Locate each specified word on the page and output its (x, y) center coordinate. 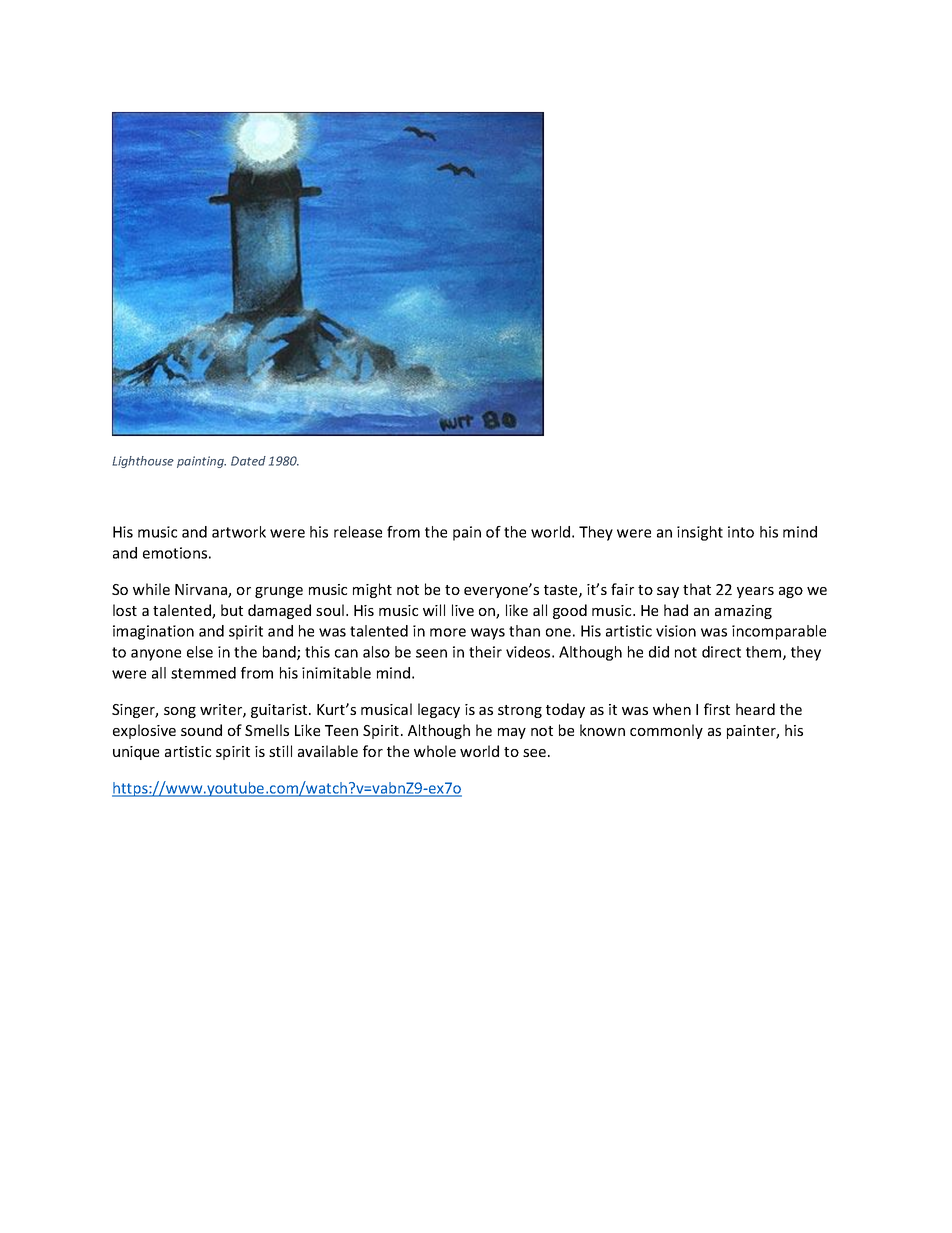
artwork (239, 532)
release (358, 532)
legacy (439, 710)
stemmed (203, 673)
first (717, 709)
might (372, 590)
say (668, 592)
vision (676, 631)
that (697, 589)
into (741, 532)
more (448, 632)
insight (700, 533)
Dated (248, 461)
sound (201, 730)
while (151, 589)
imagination (153, 632)
